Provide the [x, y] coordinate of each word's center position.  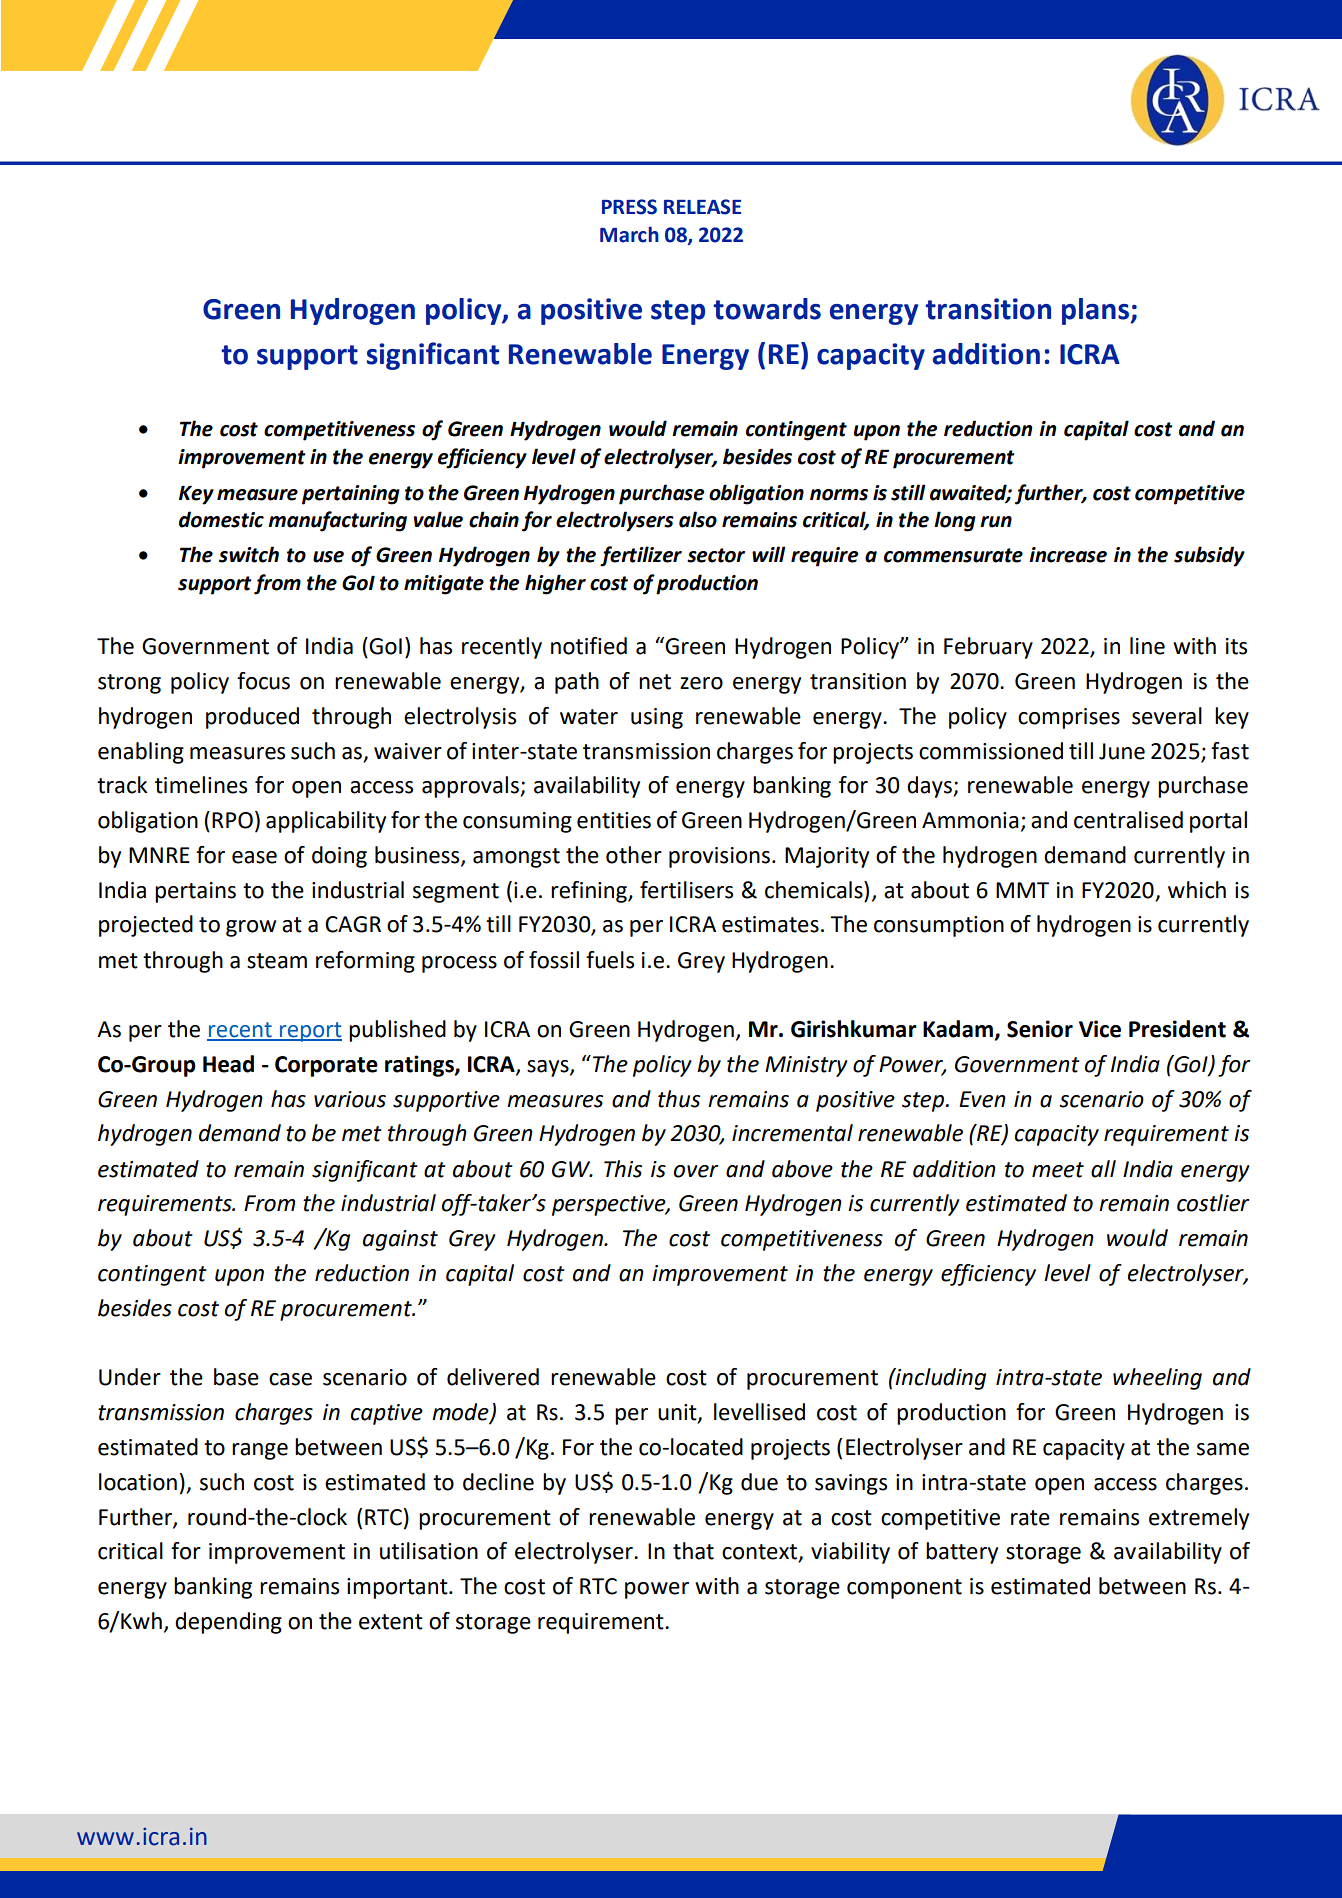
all [1103, 1169]
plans [1096, 311]
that [693, 1551]
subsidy [1209, 556]
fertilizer [641, 556]
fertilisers [686, 890]
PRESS [629, 207]
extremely [1199, 1519]
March [629, 234]
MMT [1022, 890]
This [623, 1169]
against [400, 1240]
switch [249, 554]
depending [228, 1623]
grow [251, 928]
